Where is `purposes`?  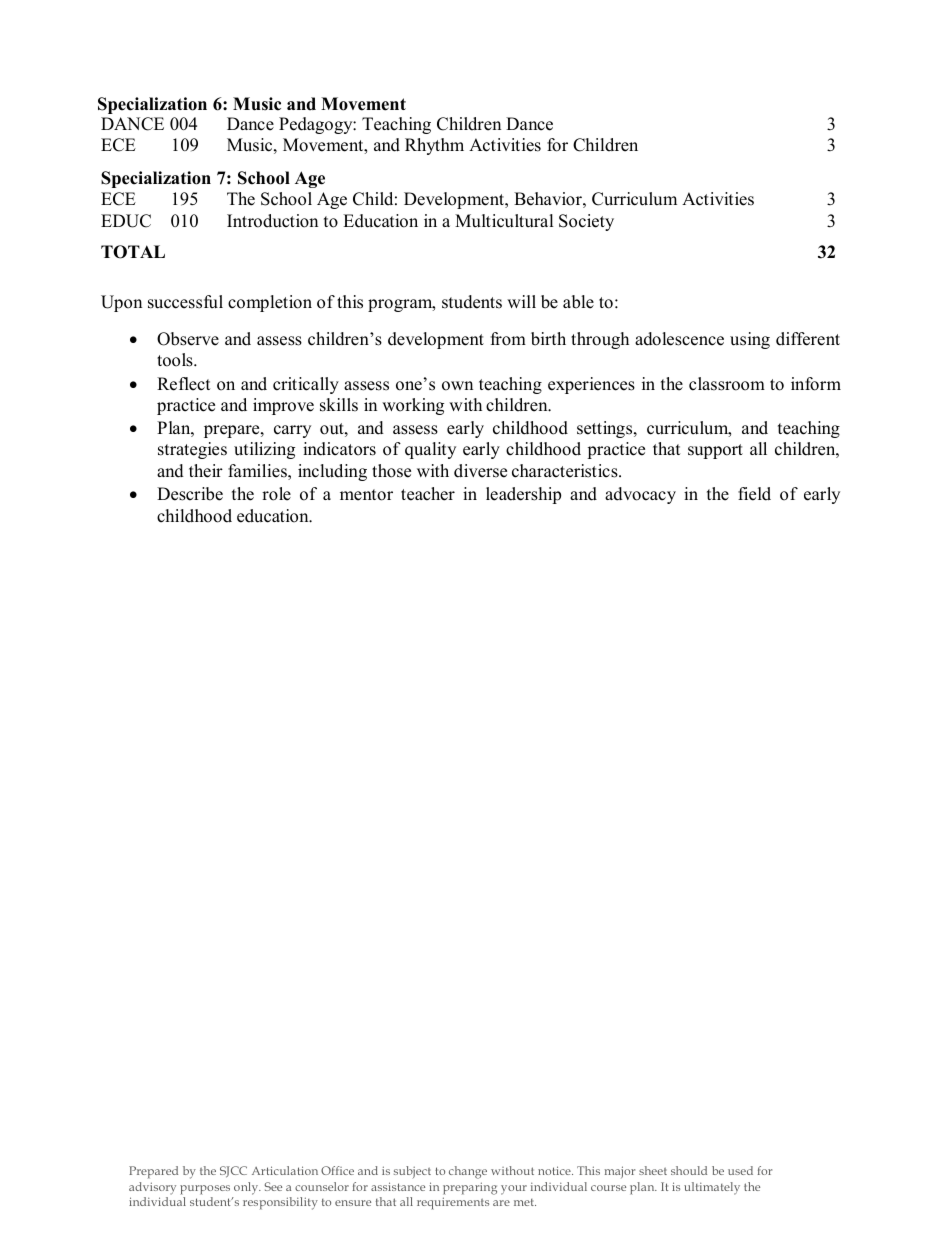
purposes is located at coordinates (205, 1190).
